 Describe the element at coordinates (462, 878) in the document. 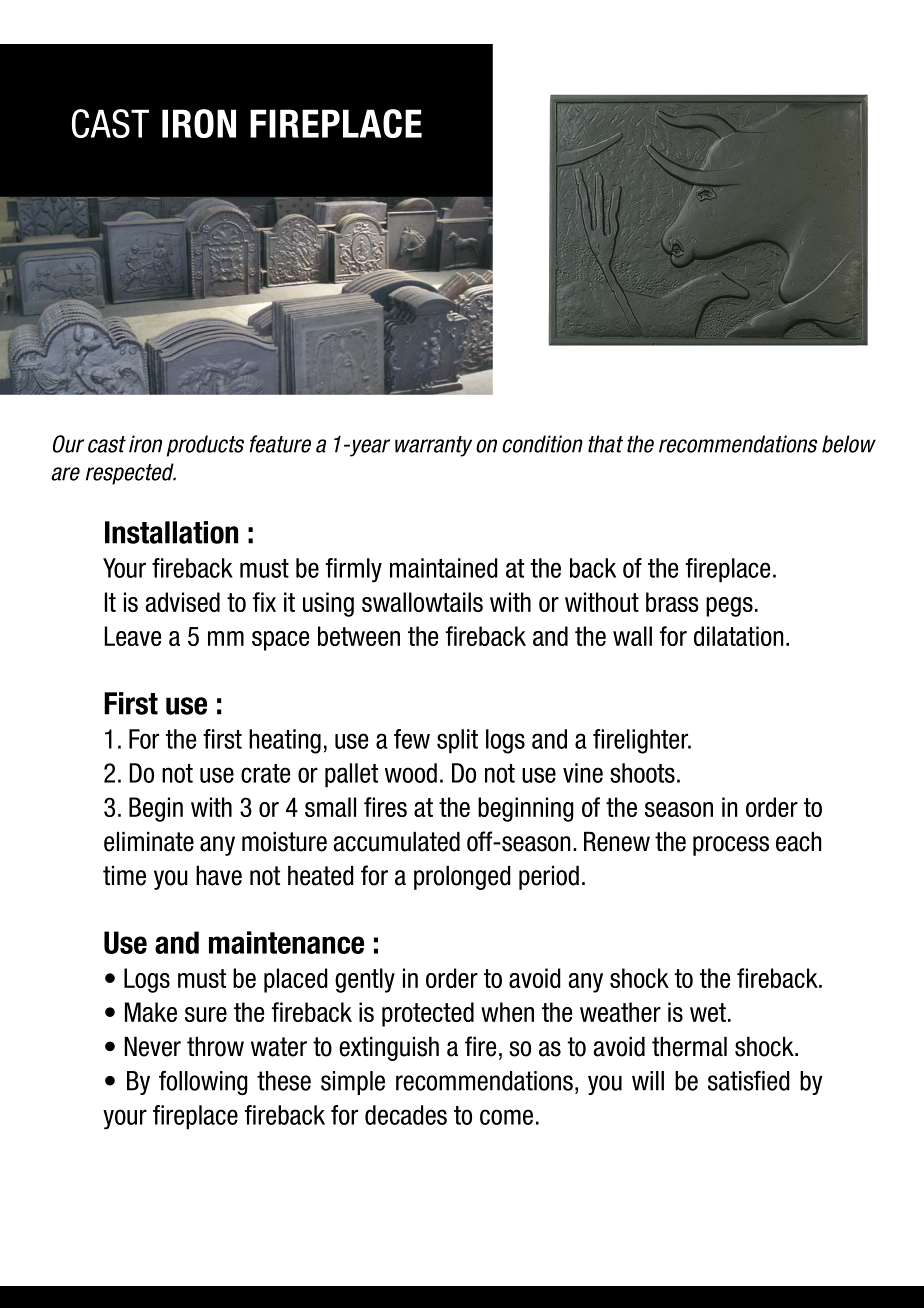

I see `prolonged` at that location.
